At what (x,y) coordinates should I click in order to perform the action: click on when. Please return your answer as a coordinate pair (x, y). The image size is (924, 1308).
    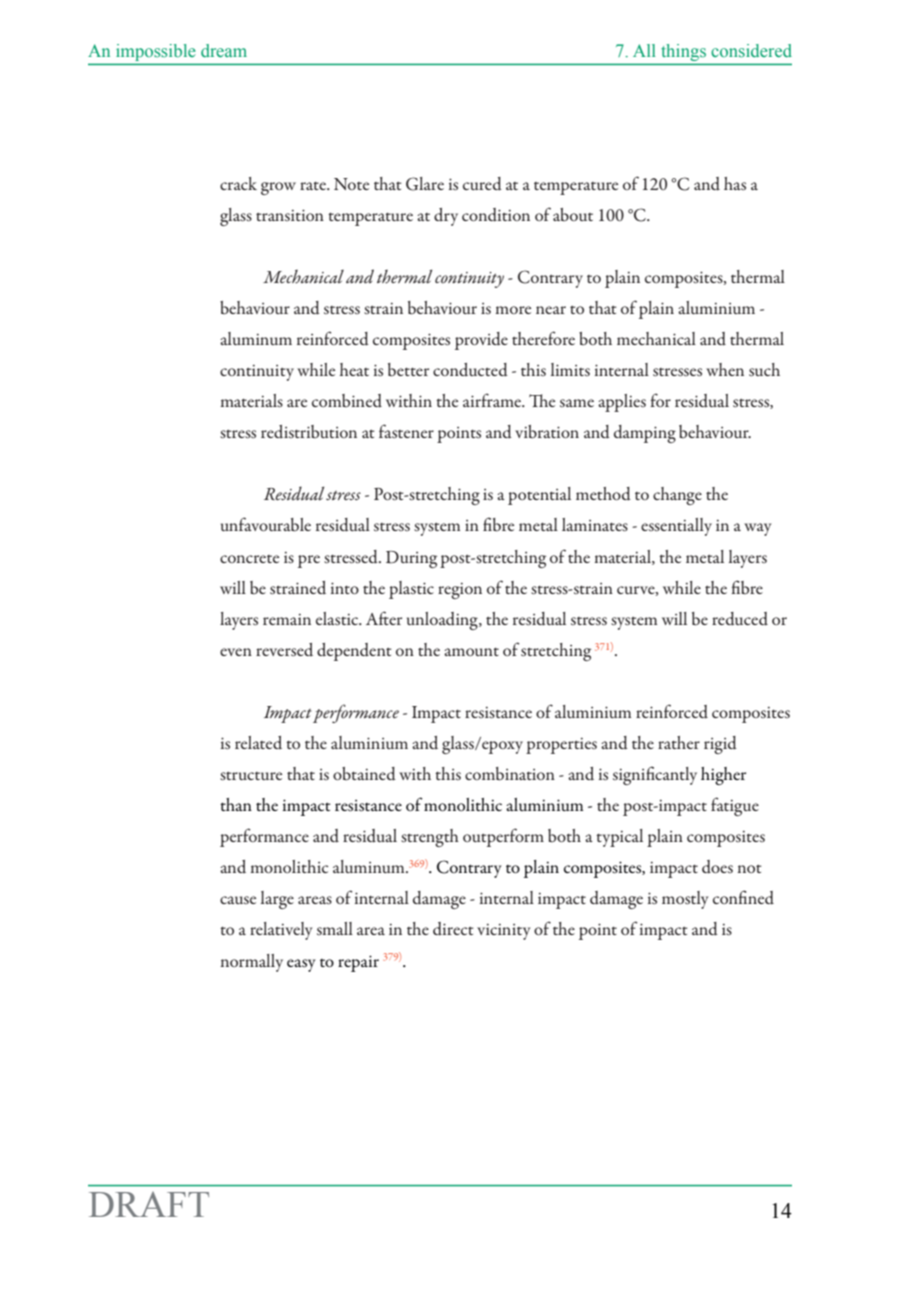
    Looking at the image, I should click on (725, 369).
